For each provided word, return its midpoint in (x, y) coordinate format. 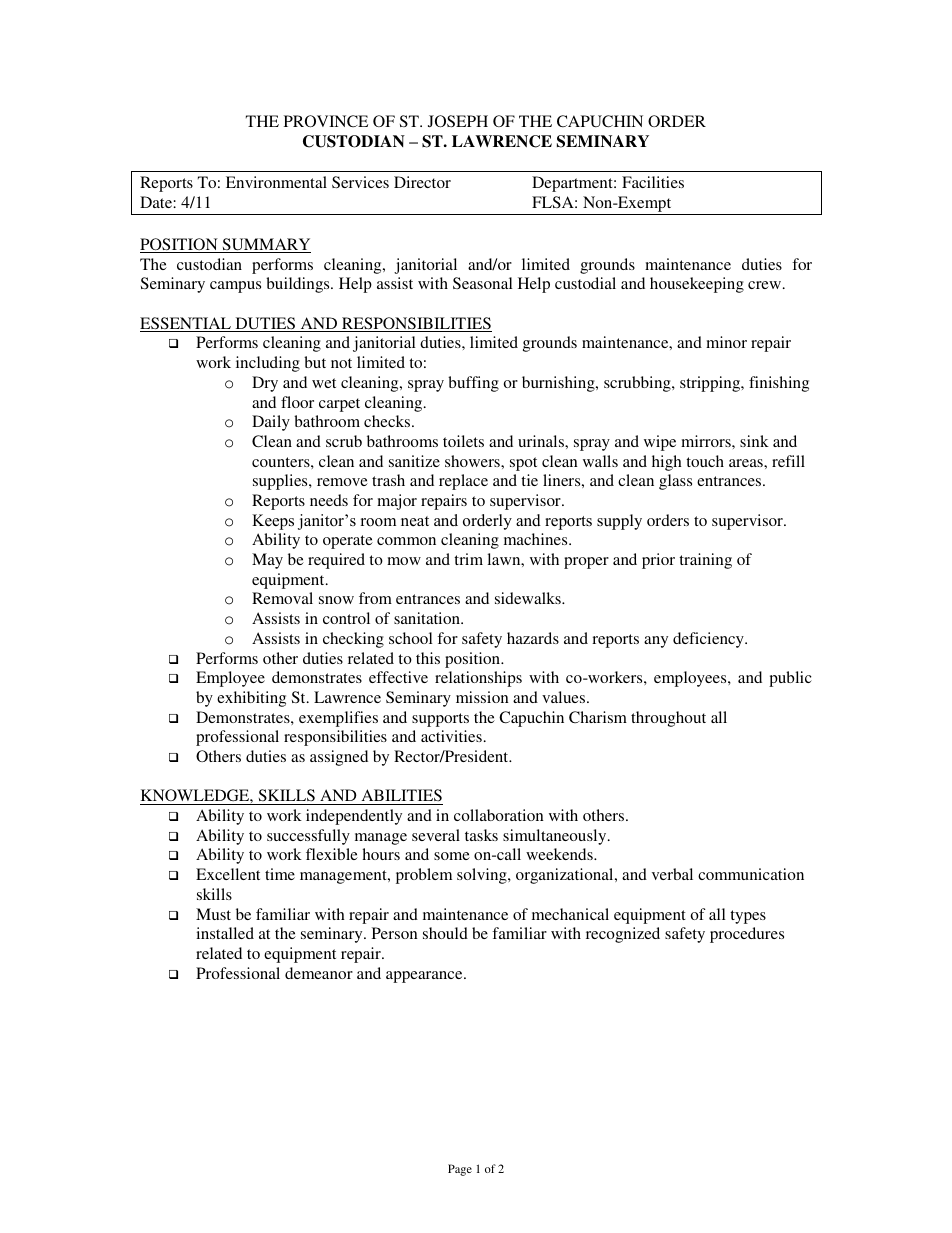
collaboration (499, 815)
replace (463, 482)
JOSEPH (458, 121)
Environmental (276, 182)
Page (460, 1170)
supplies (281, 482)
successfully (308, 837)
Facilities (653, 182)
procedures (747, 935)
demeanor (319, 973)
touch (705, 461)
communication (751, 874)
